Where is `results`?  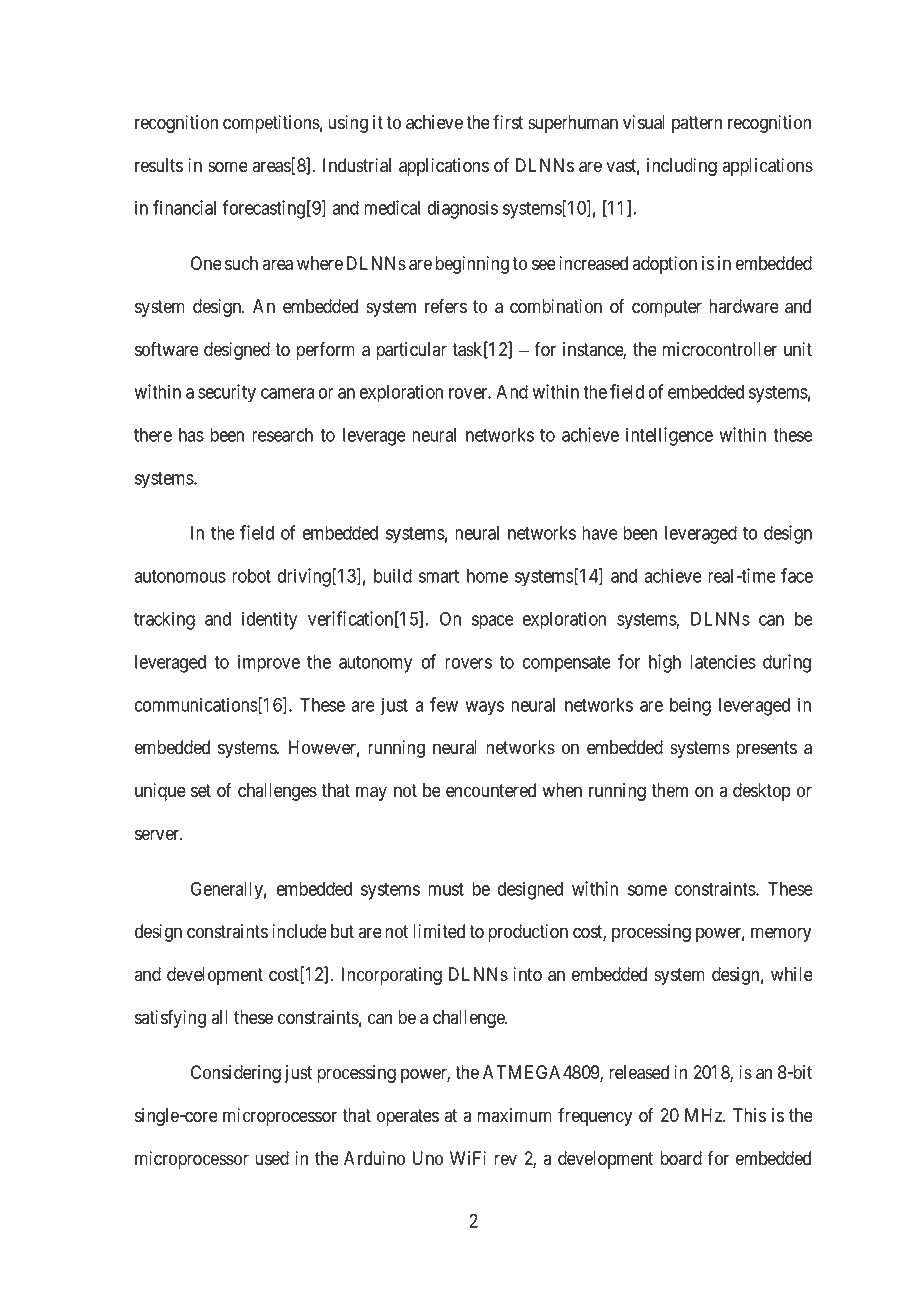 results is located at coordinates (159, 165).
